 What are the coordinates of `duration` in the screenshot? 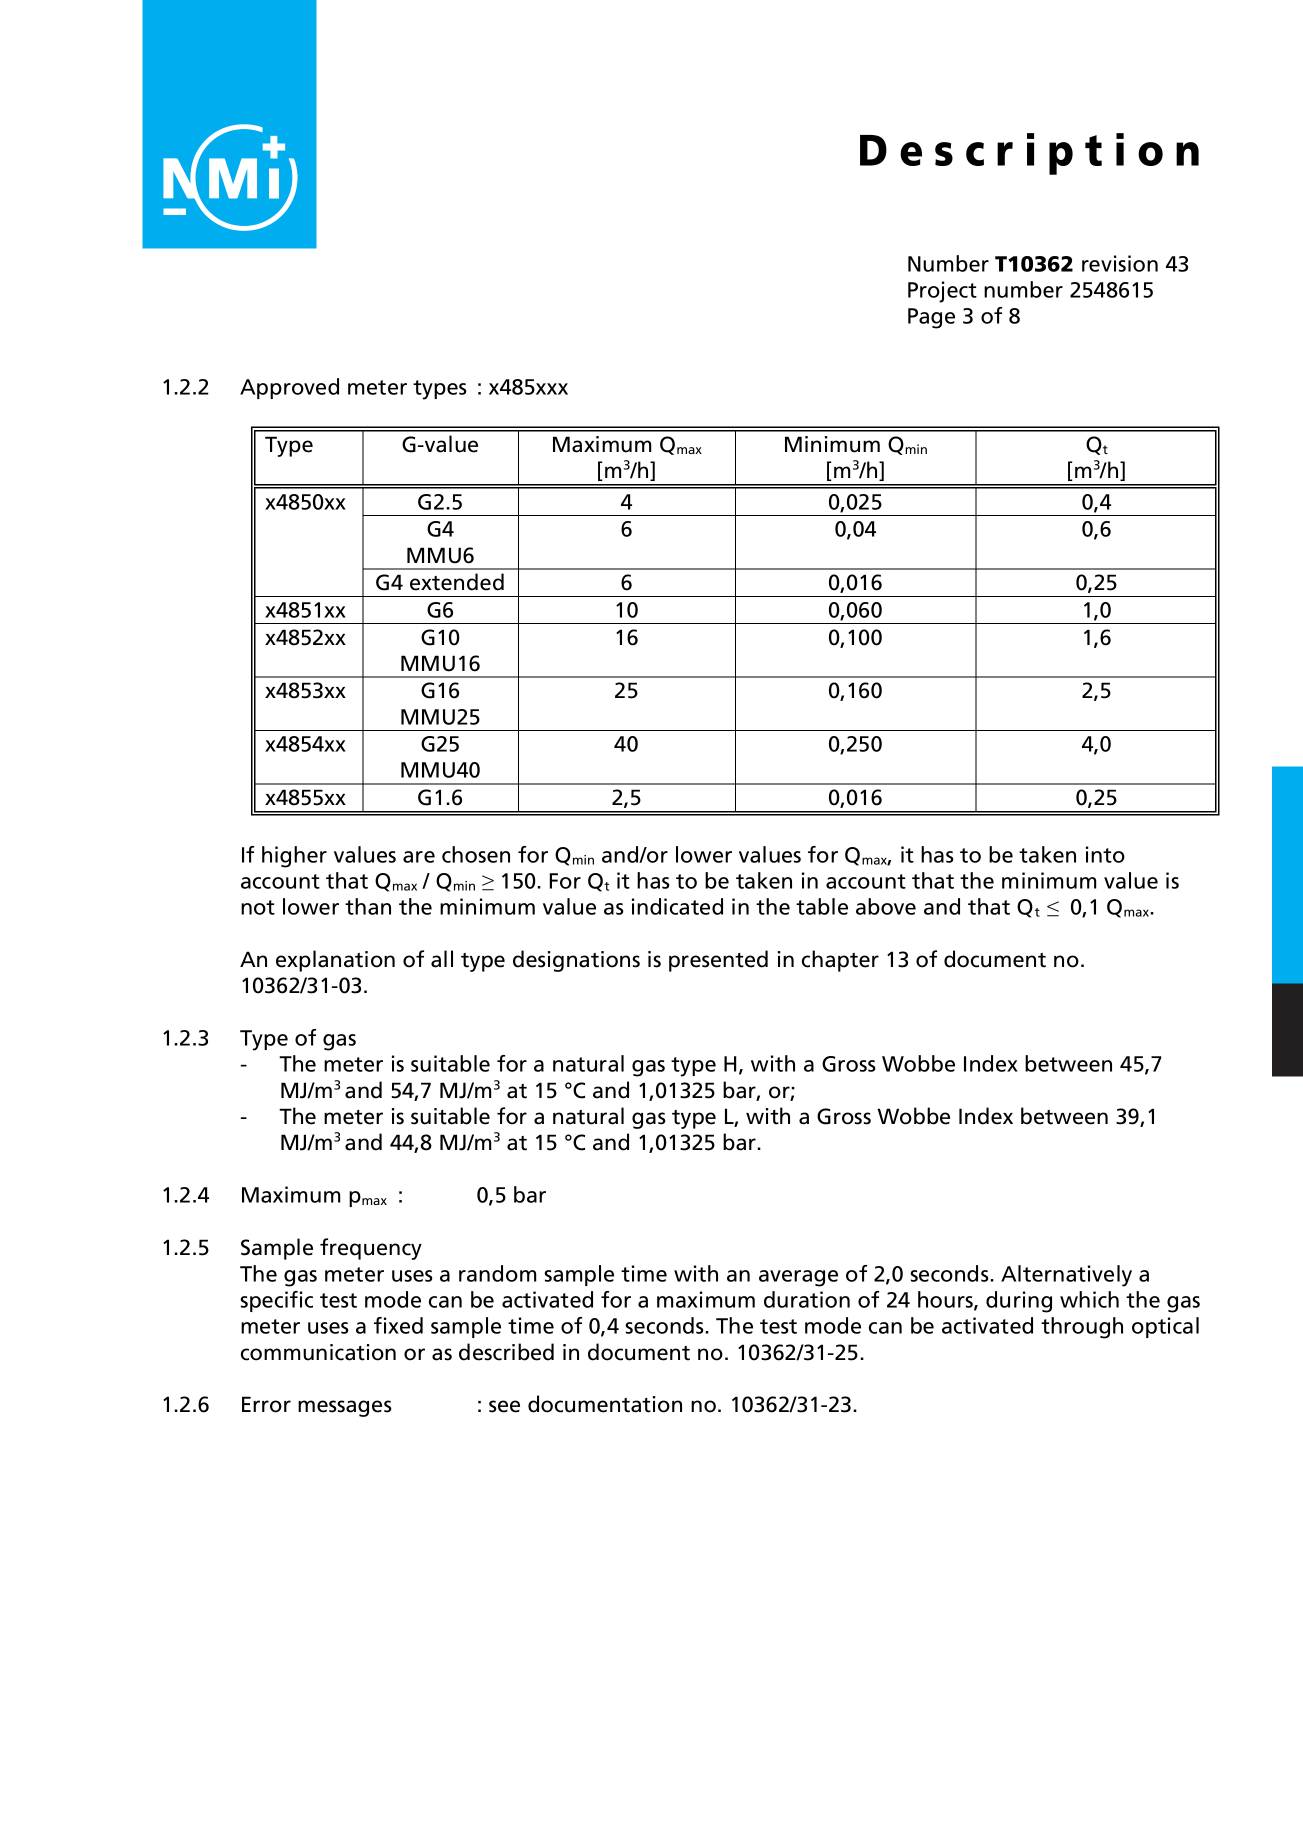 It's located at (807, 1299).
